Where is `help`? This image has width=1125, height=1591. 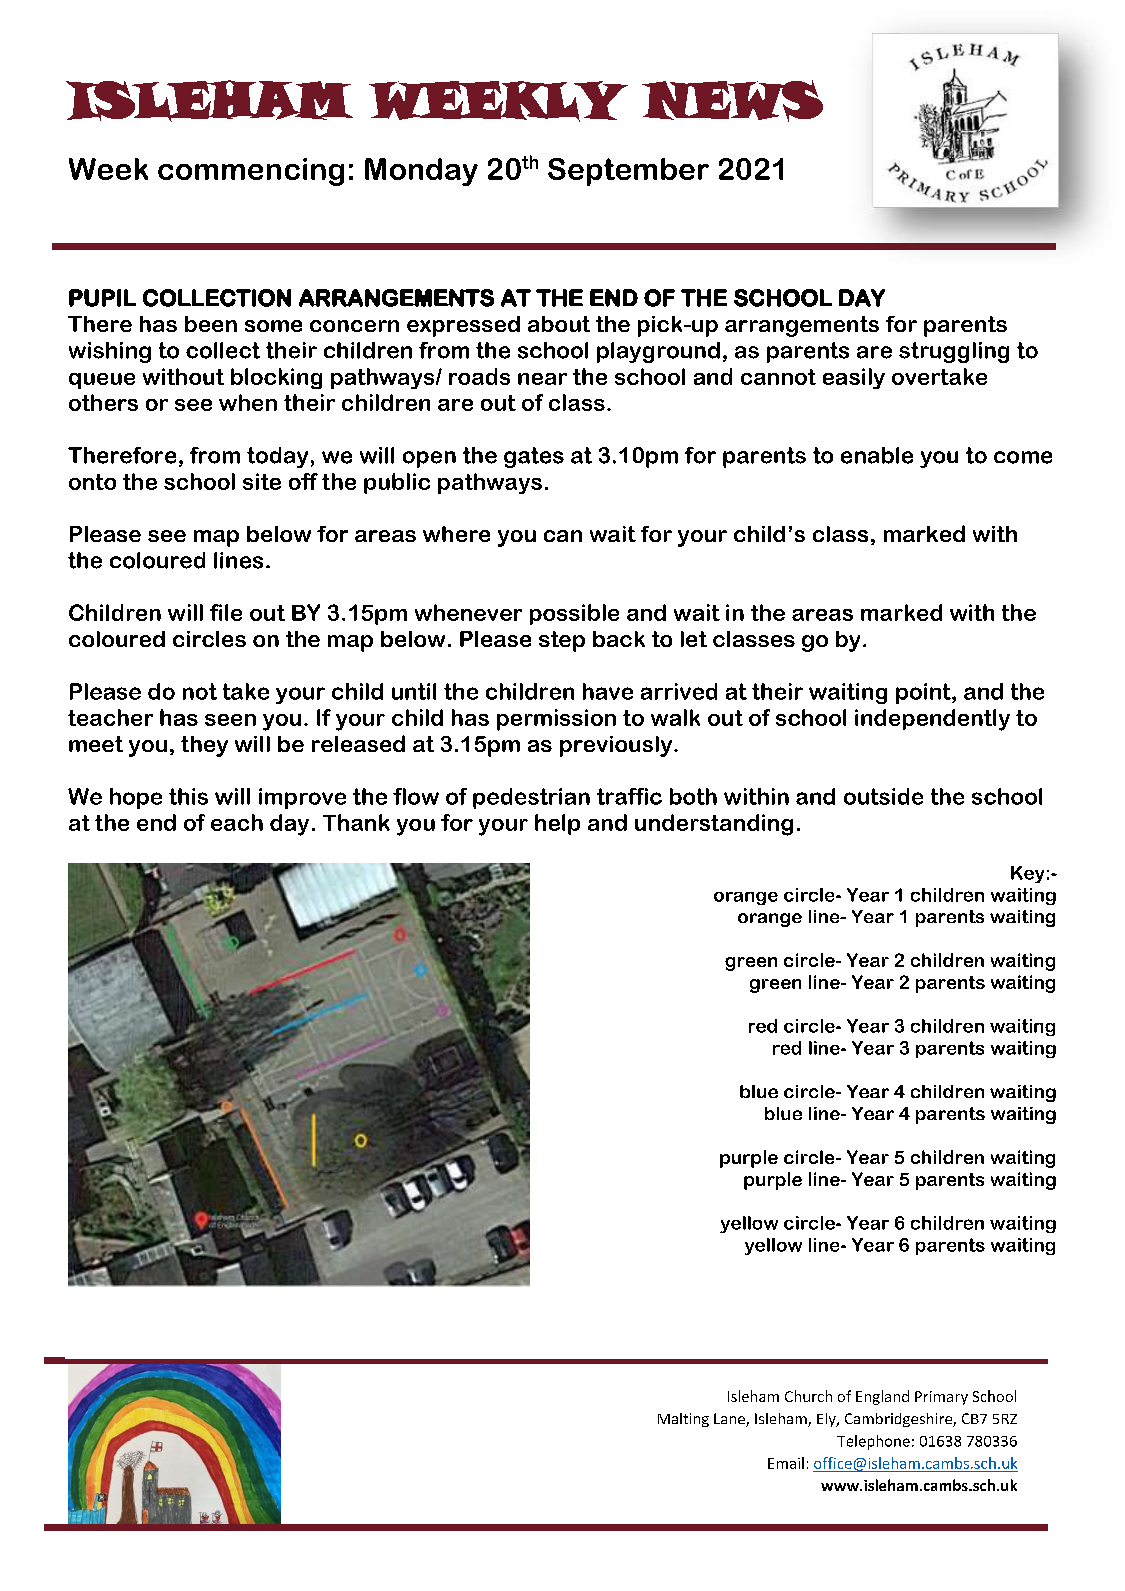 help is located at coordinates (557, 824).
